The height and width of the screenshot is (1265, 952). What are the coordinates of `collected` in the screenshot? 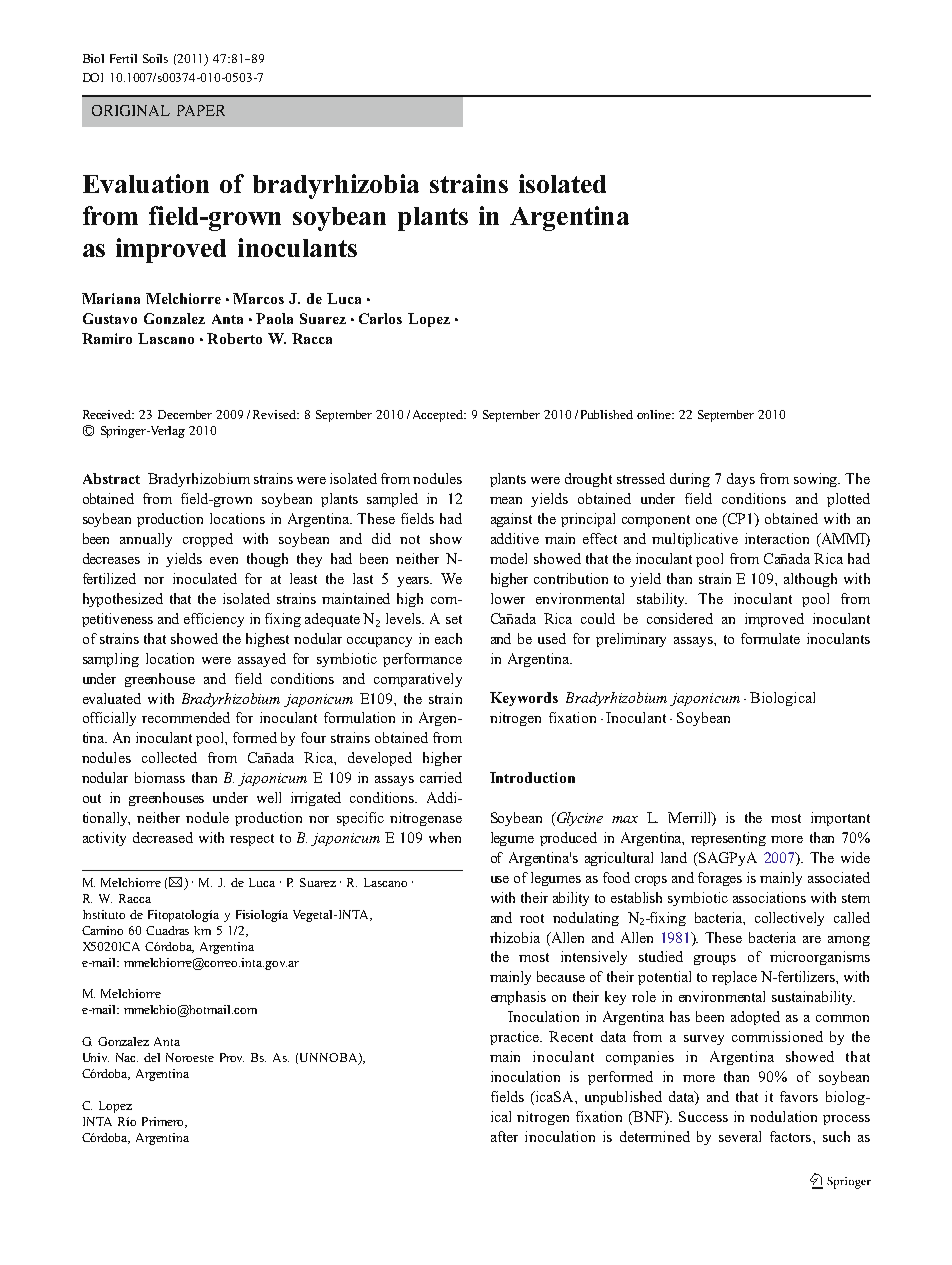 It's located at (169, 757).
